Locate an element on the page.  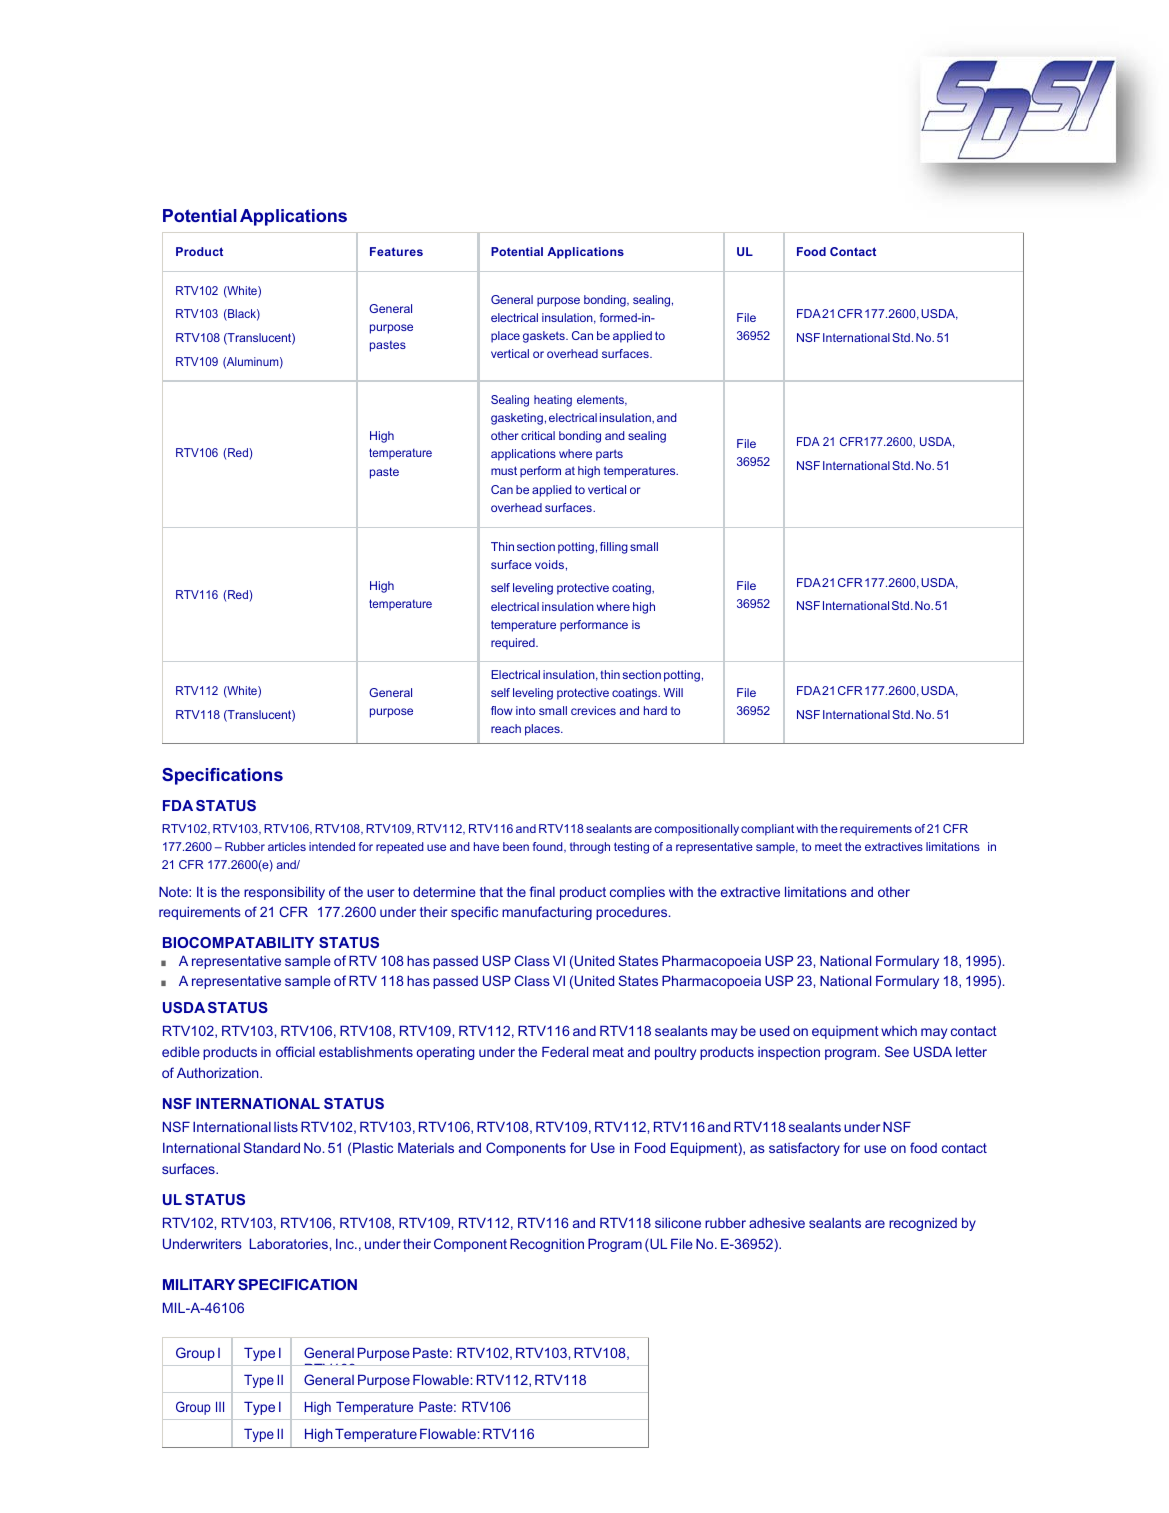
Recognition is located at coordinates (547, 1245).
